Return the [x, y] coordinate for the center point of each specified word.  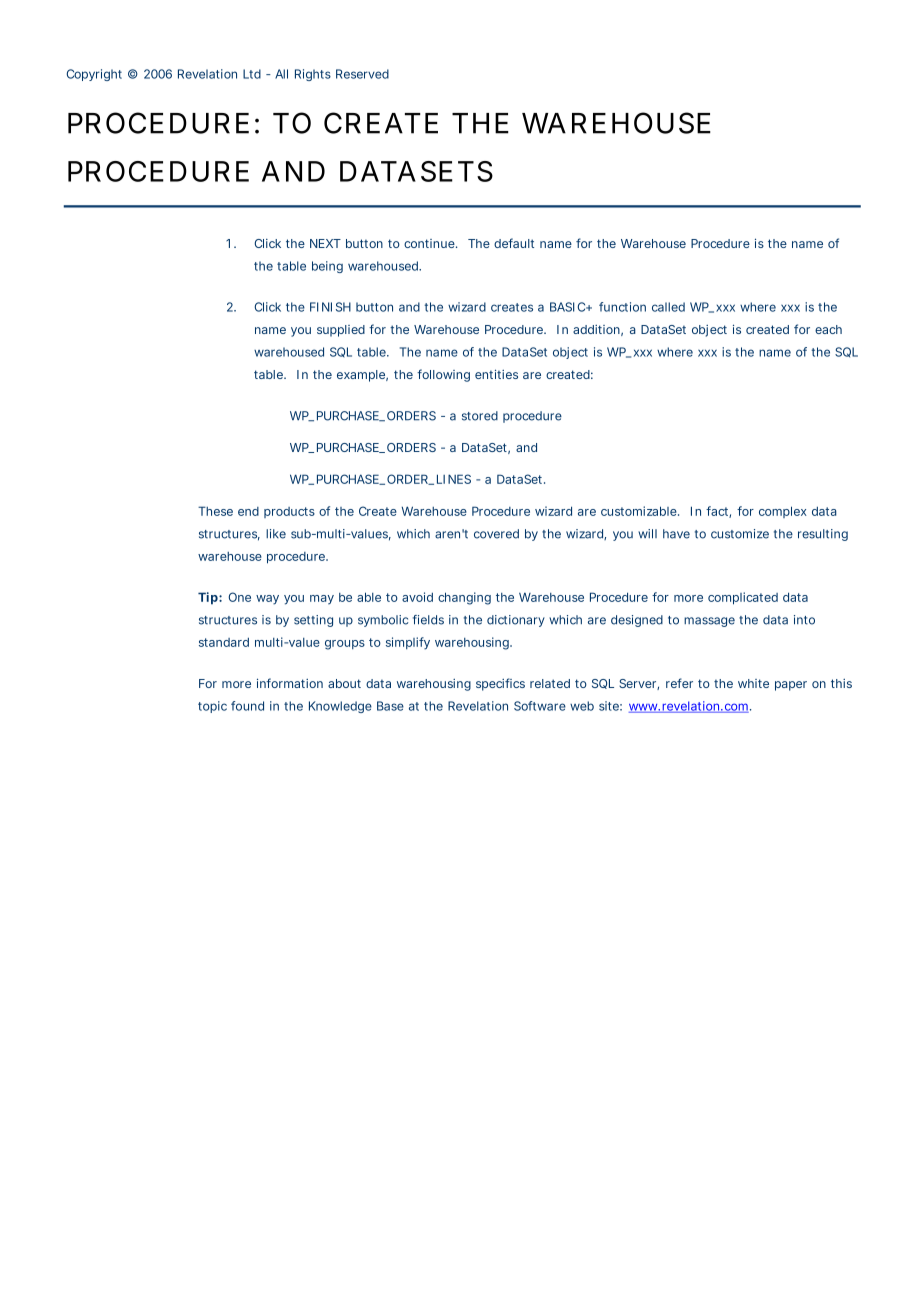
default [514, 243]
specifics [500, 684]
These [215, 511]
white [753, 683]
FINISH [330, 307]
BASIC [568, 307]
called [668, 307]
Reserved [362, 74]
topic [212, 707]
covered [496, 534]
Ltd [252, 74]
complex [783, 512]
